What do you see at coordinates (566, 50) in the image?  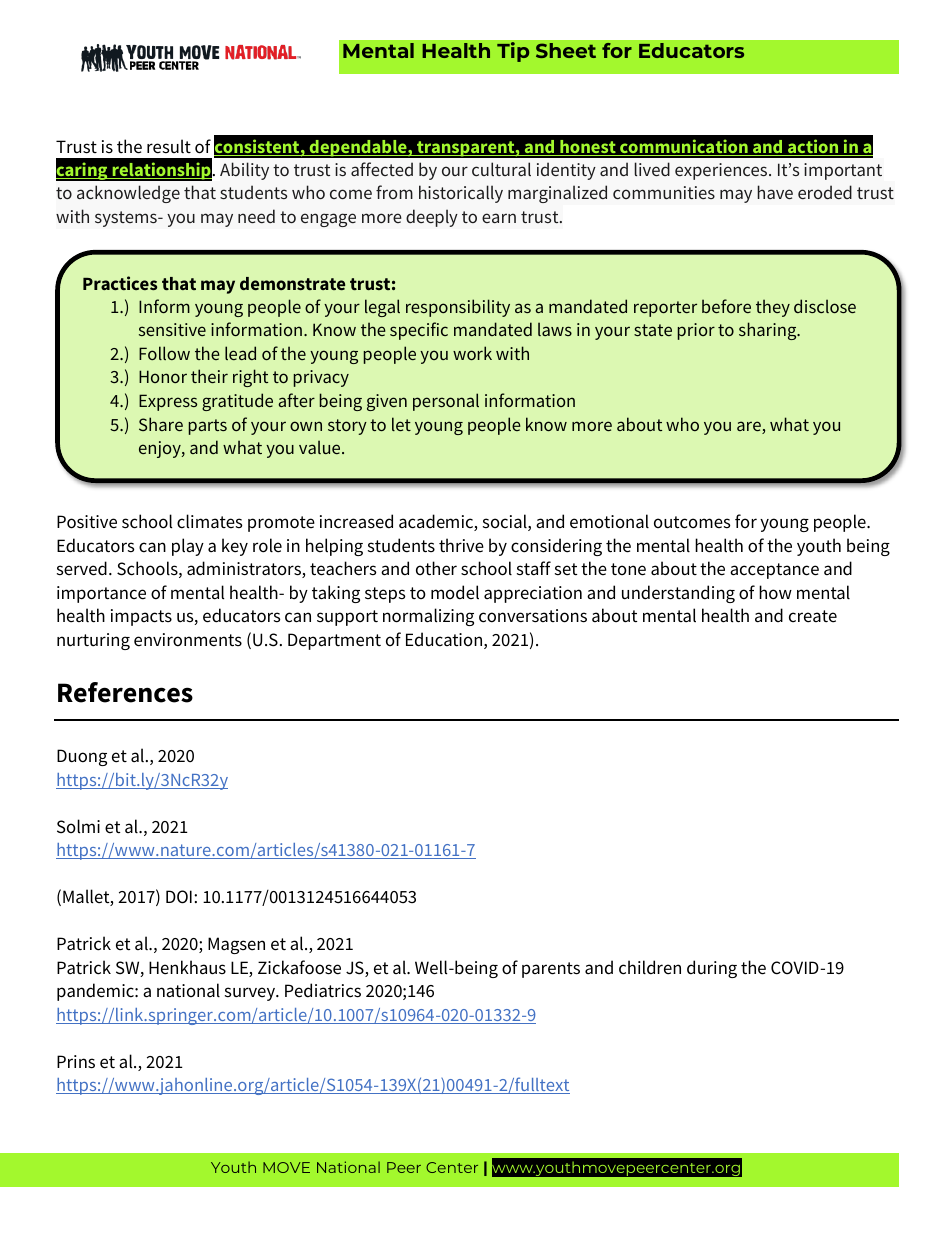 I see `Sheet` at bounding box center [566, 50].
